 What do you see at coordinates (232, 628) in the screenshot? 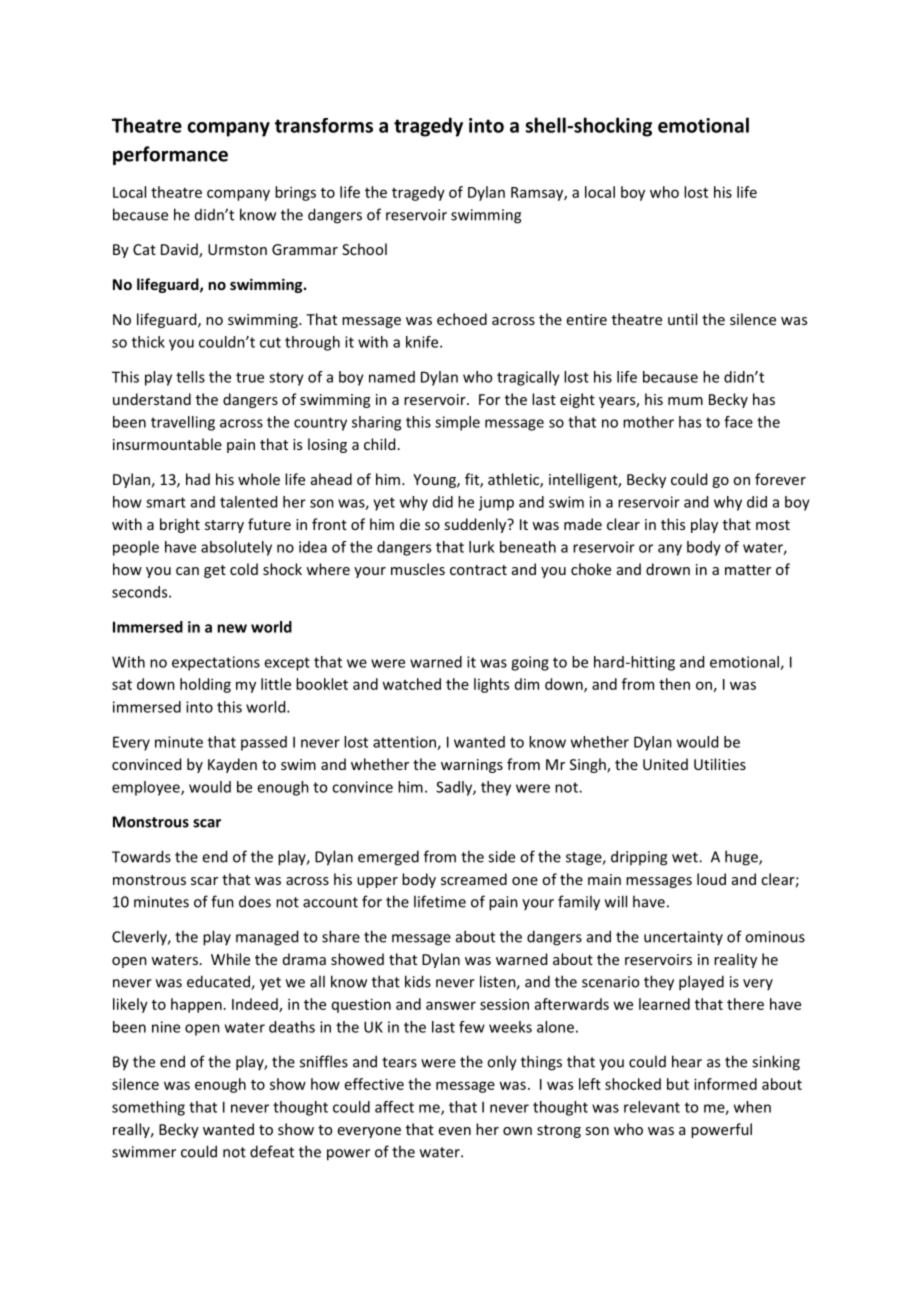
I see `new` at bounding box center [232, 628].
